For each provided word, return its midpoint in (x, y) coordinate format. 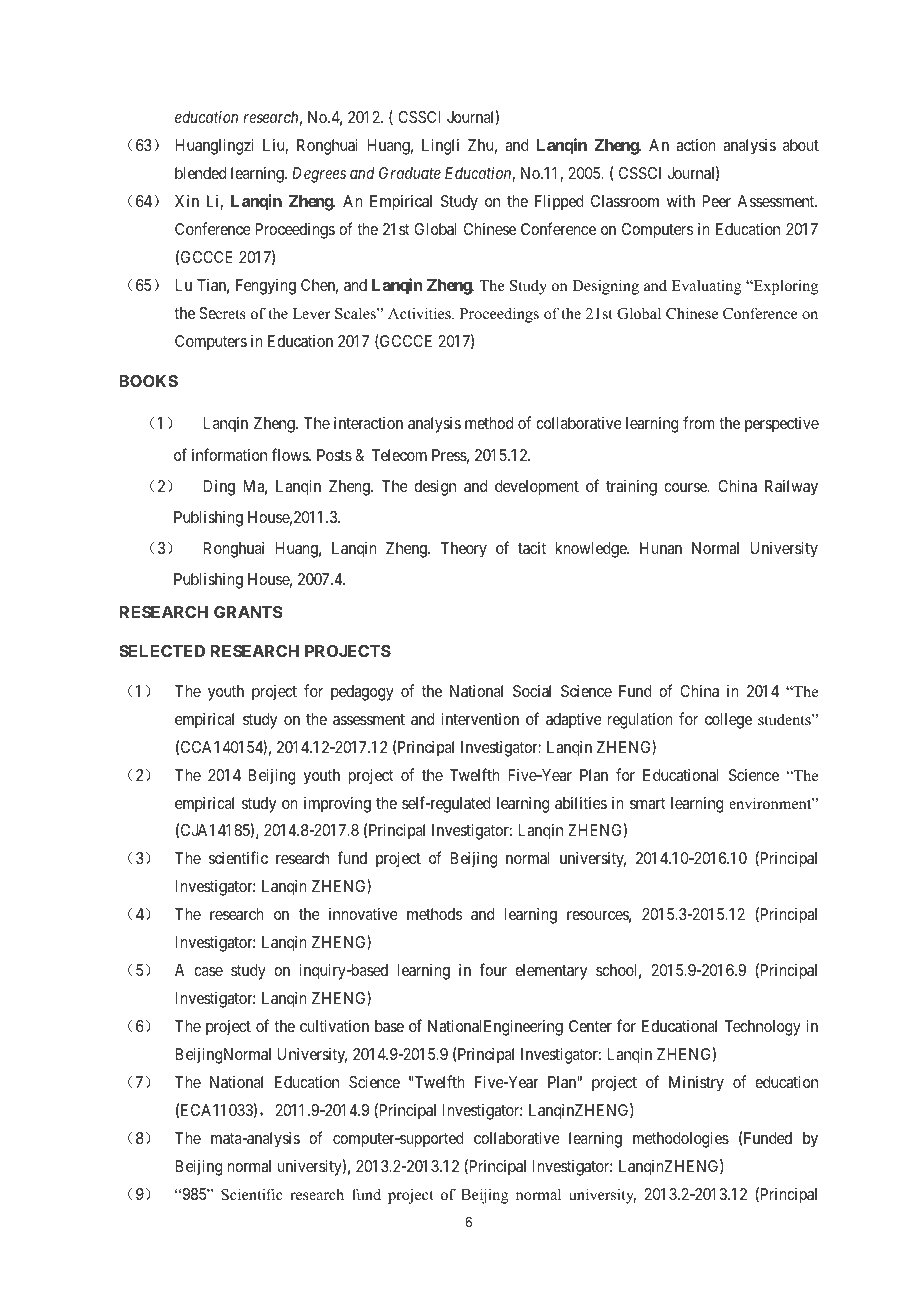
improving (337, 804)
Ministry (696, 1083)
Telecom (399, 455)
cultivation (334, 1025)
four (493, 969)
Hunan (661, 548)
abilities (581, 802)
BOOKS (149, 381)
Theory (463, 550)
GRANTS (248, 612)
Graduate (410, 173)
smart (647, 803)
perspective (782, 425)
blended (200, 173)
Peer (716, 201)
